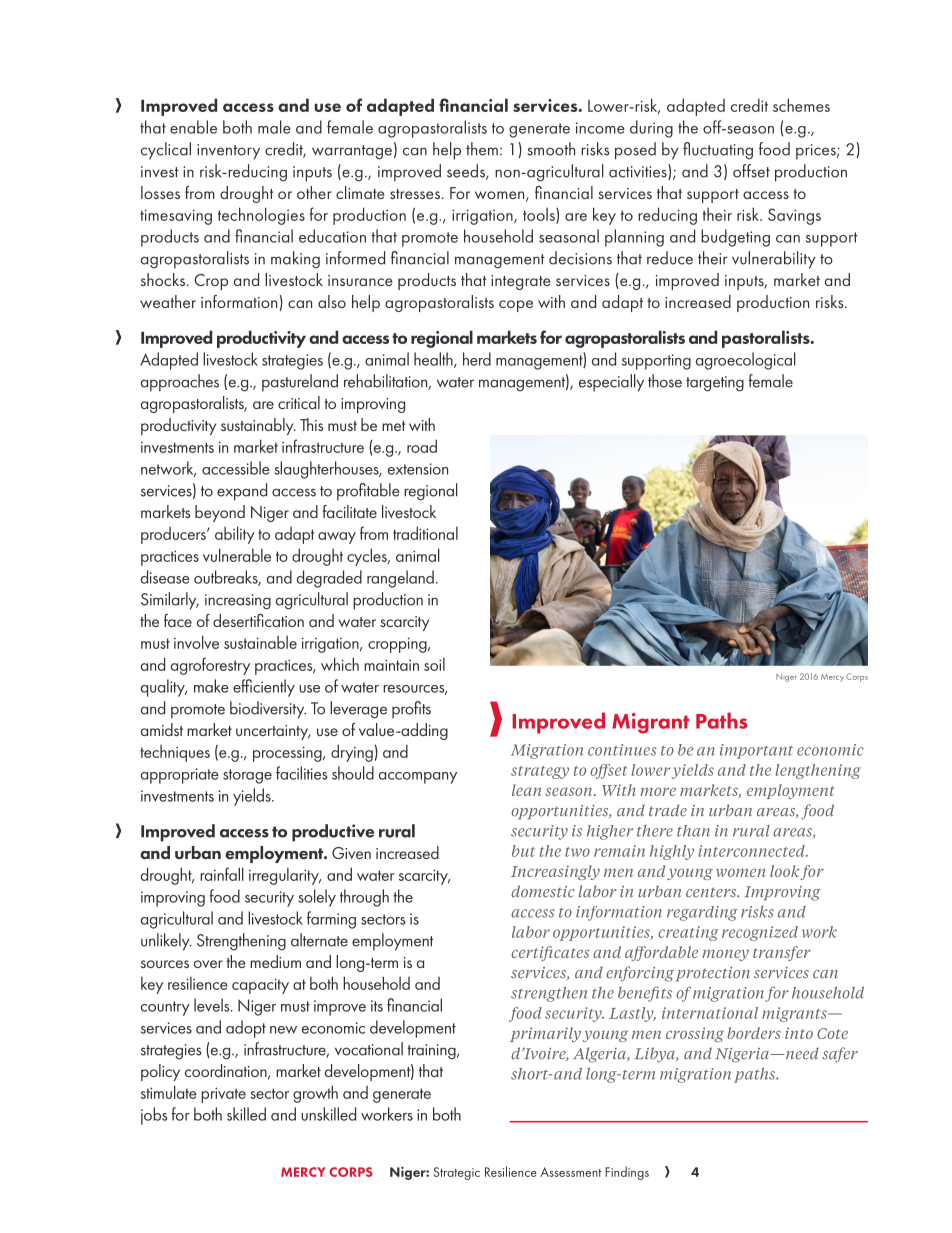 The width and height of the page is (952, 1233). What do you see at coordinates (228, 152) in the page?
I see `inventory` at bounding box center [228, 152].
